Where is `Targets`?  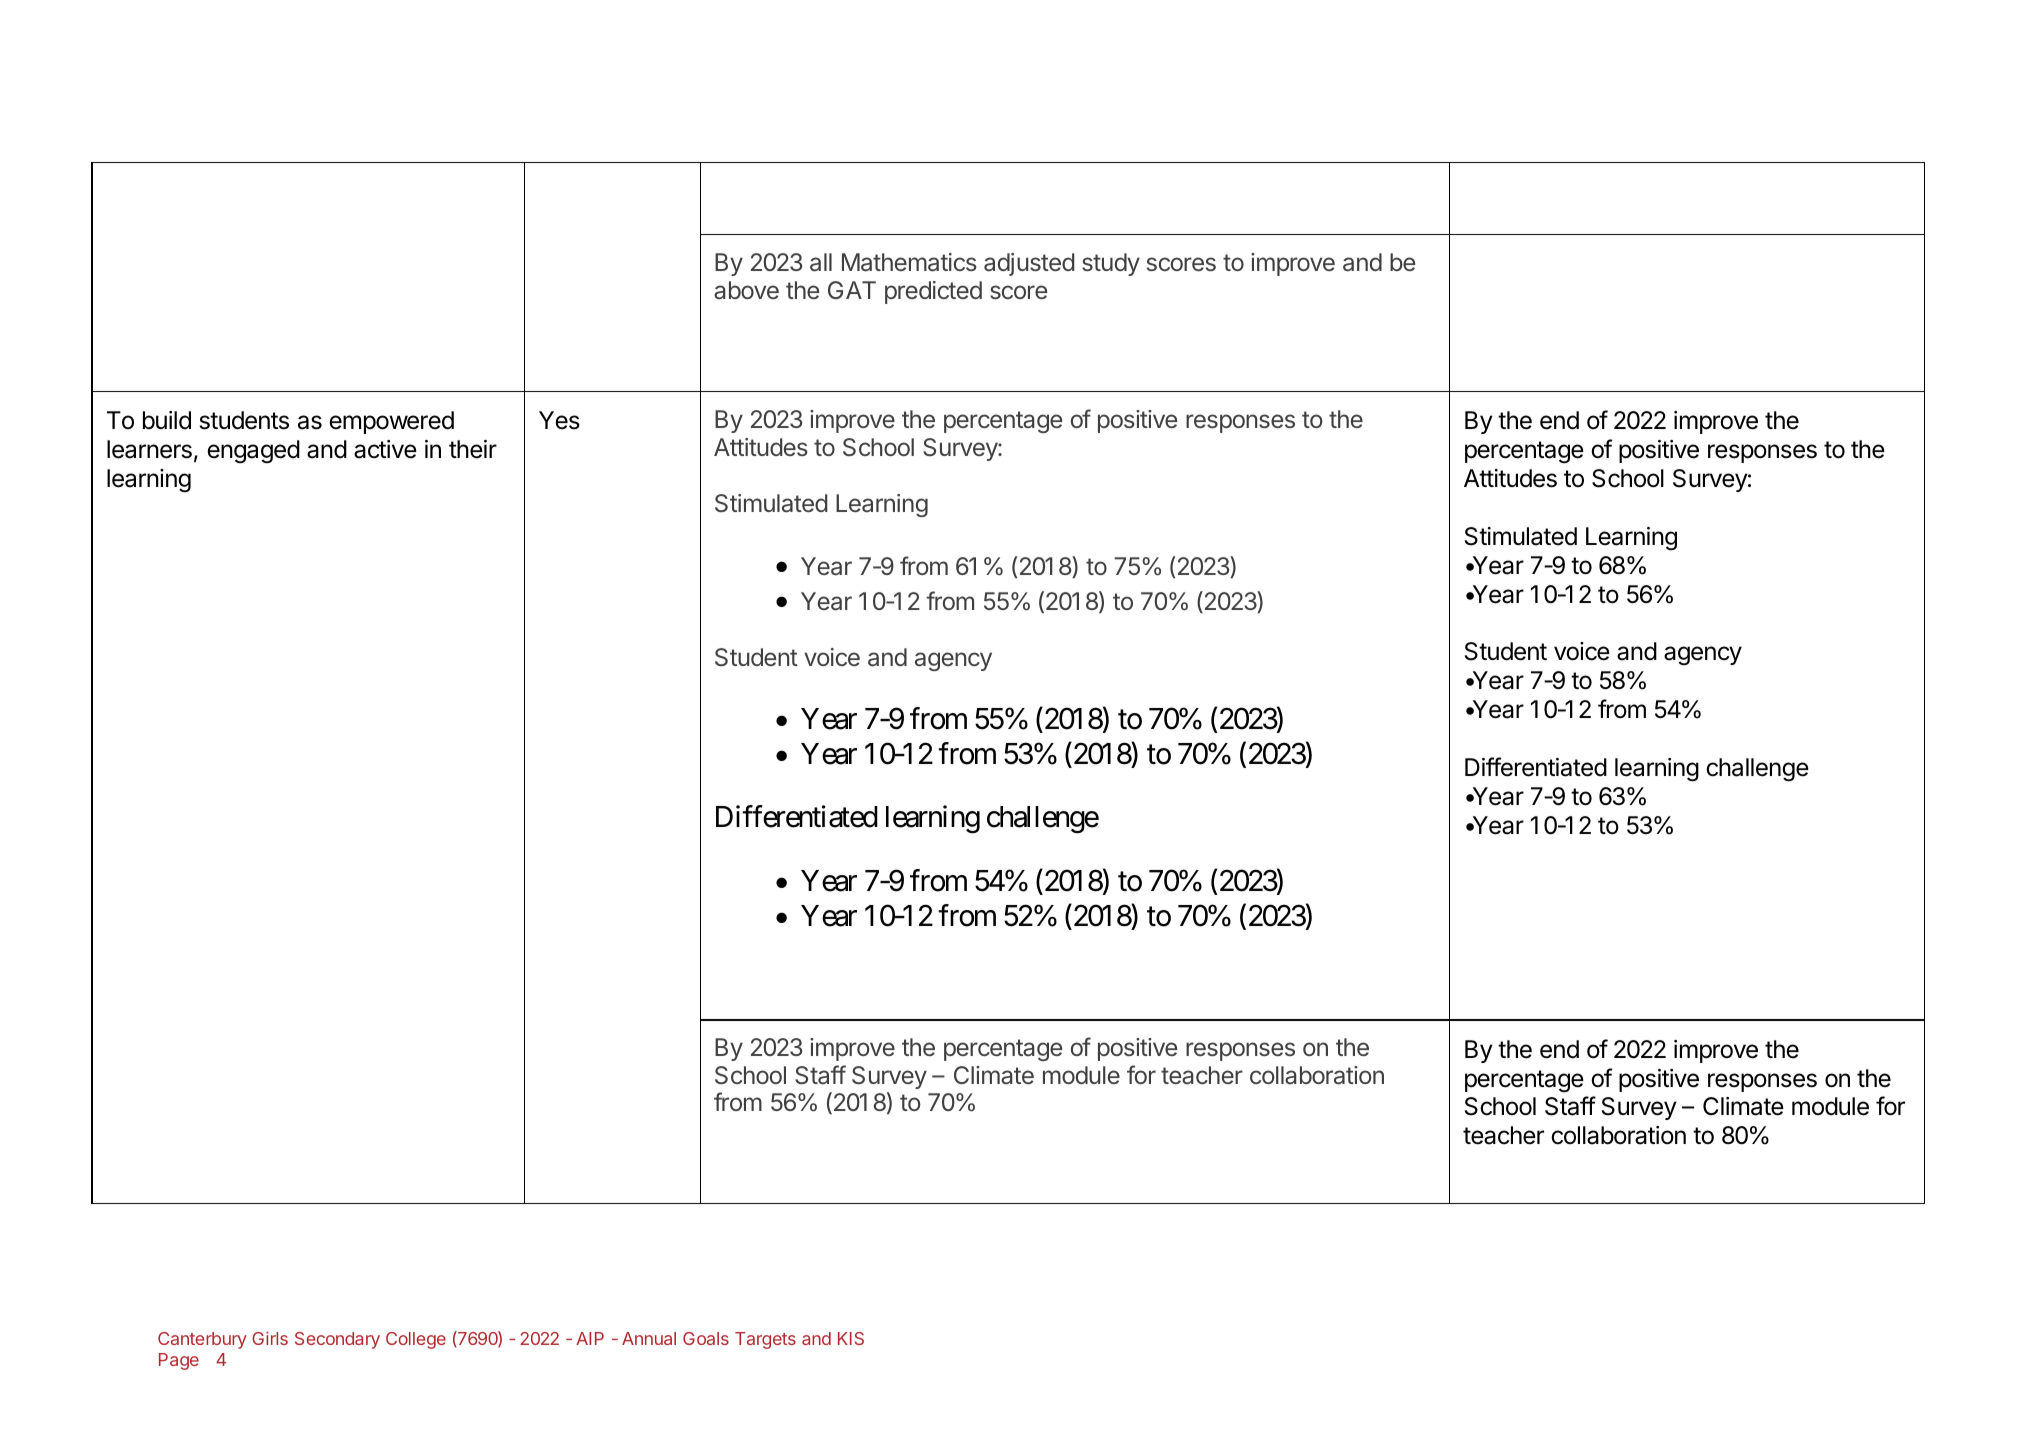
Targets is located at coordinates (765, 1340).
